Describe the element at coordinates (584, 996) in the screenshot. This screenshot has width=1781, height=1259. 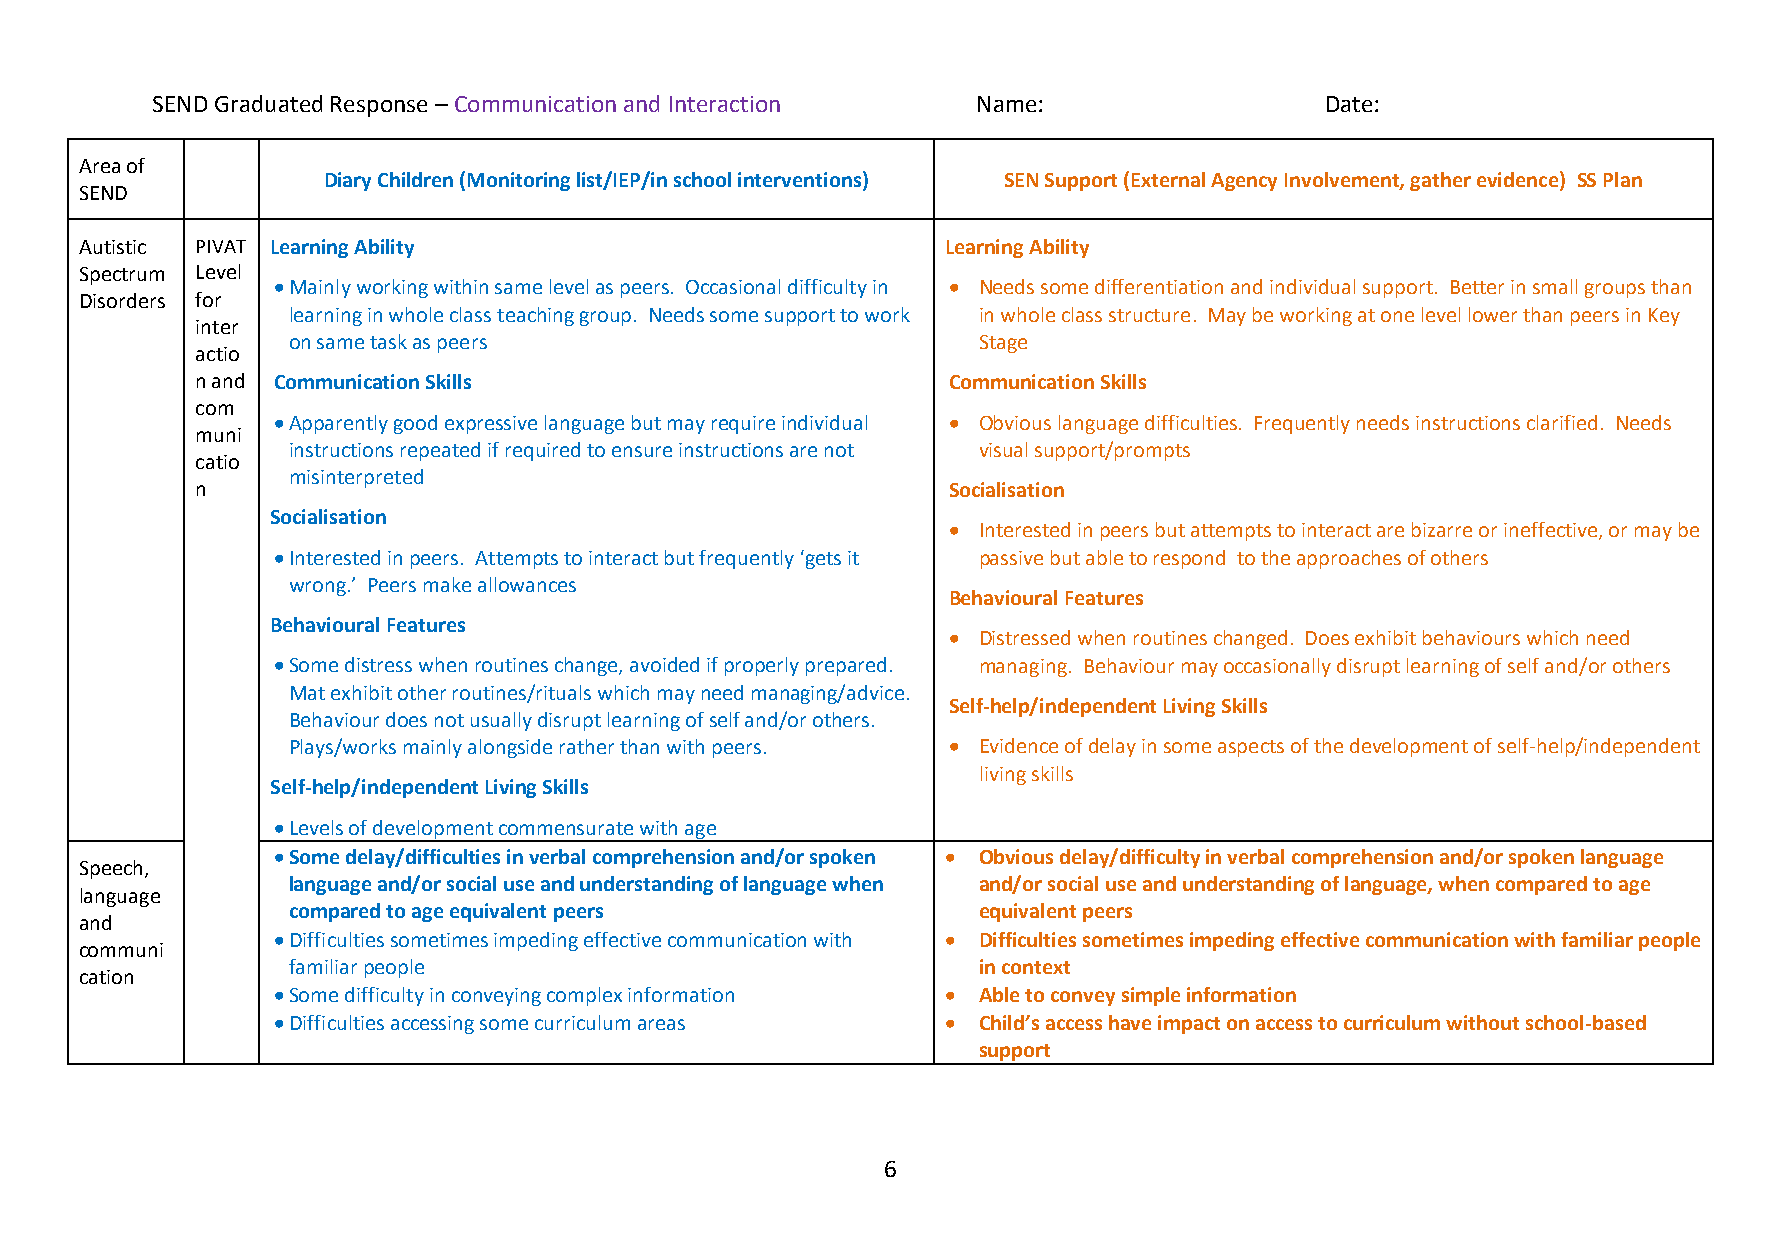
I see `complex` at that location.
